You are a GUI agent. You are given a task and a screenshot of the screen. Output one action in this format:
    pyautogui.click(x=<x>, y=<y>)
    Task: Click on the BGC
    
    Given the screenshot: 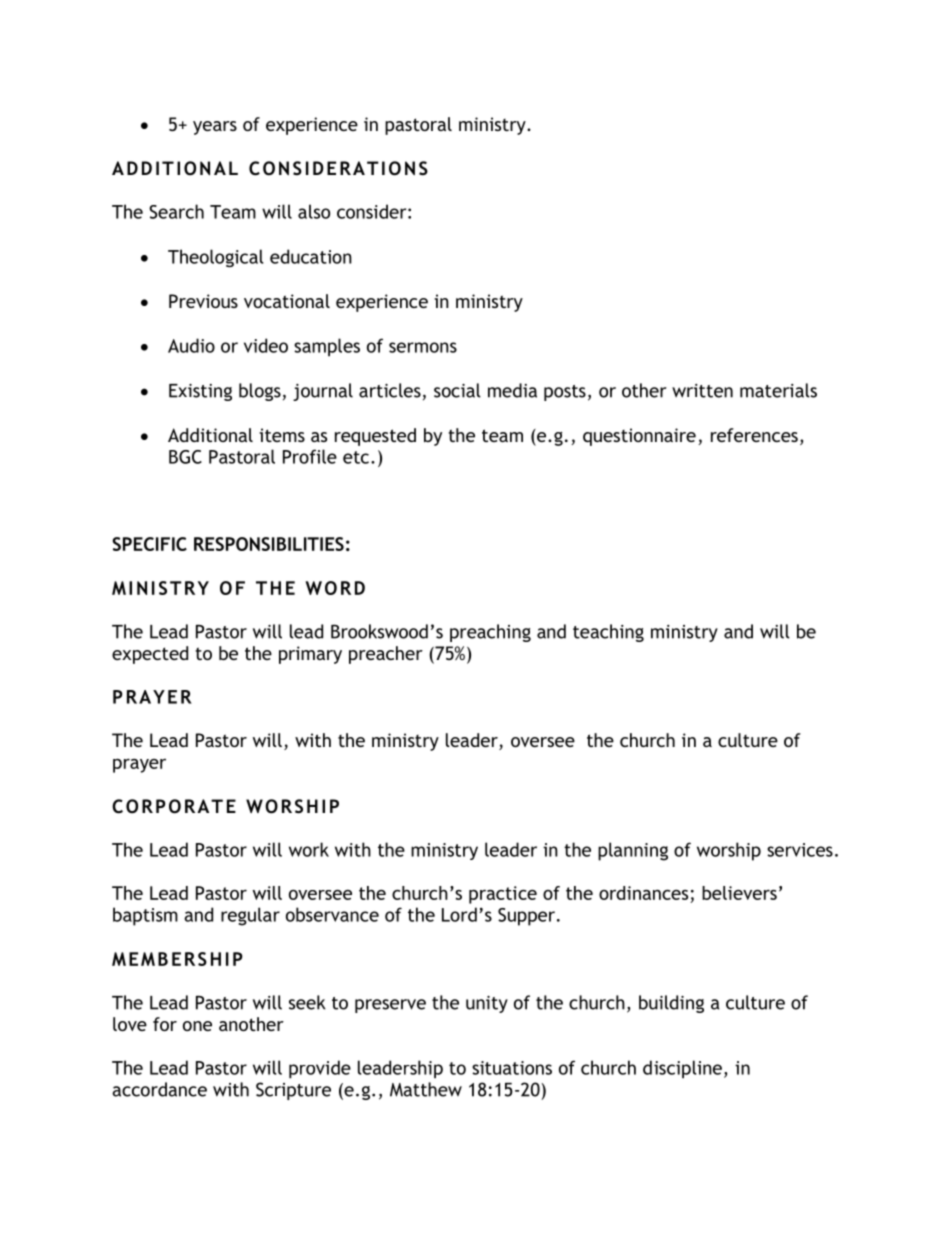 What is the action you would take?
    pyautogui.click(x=185, y=457)
